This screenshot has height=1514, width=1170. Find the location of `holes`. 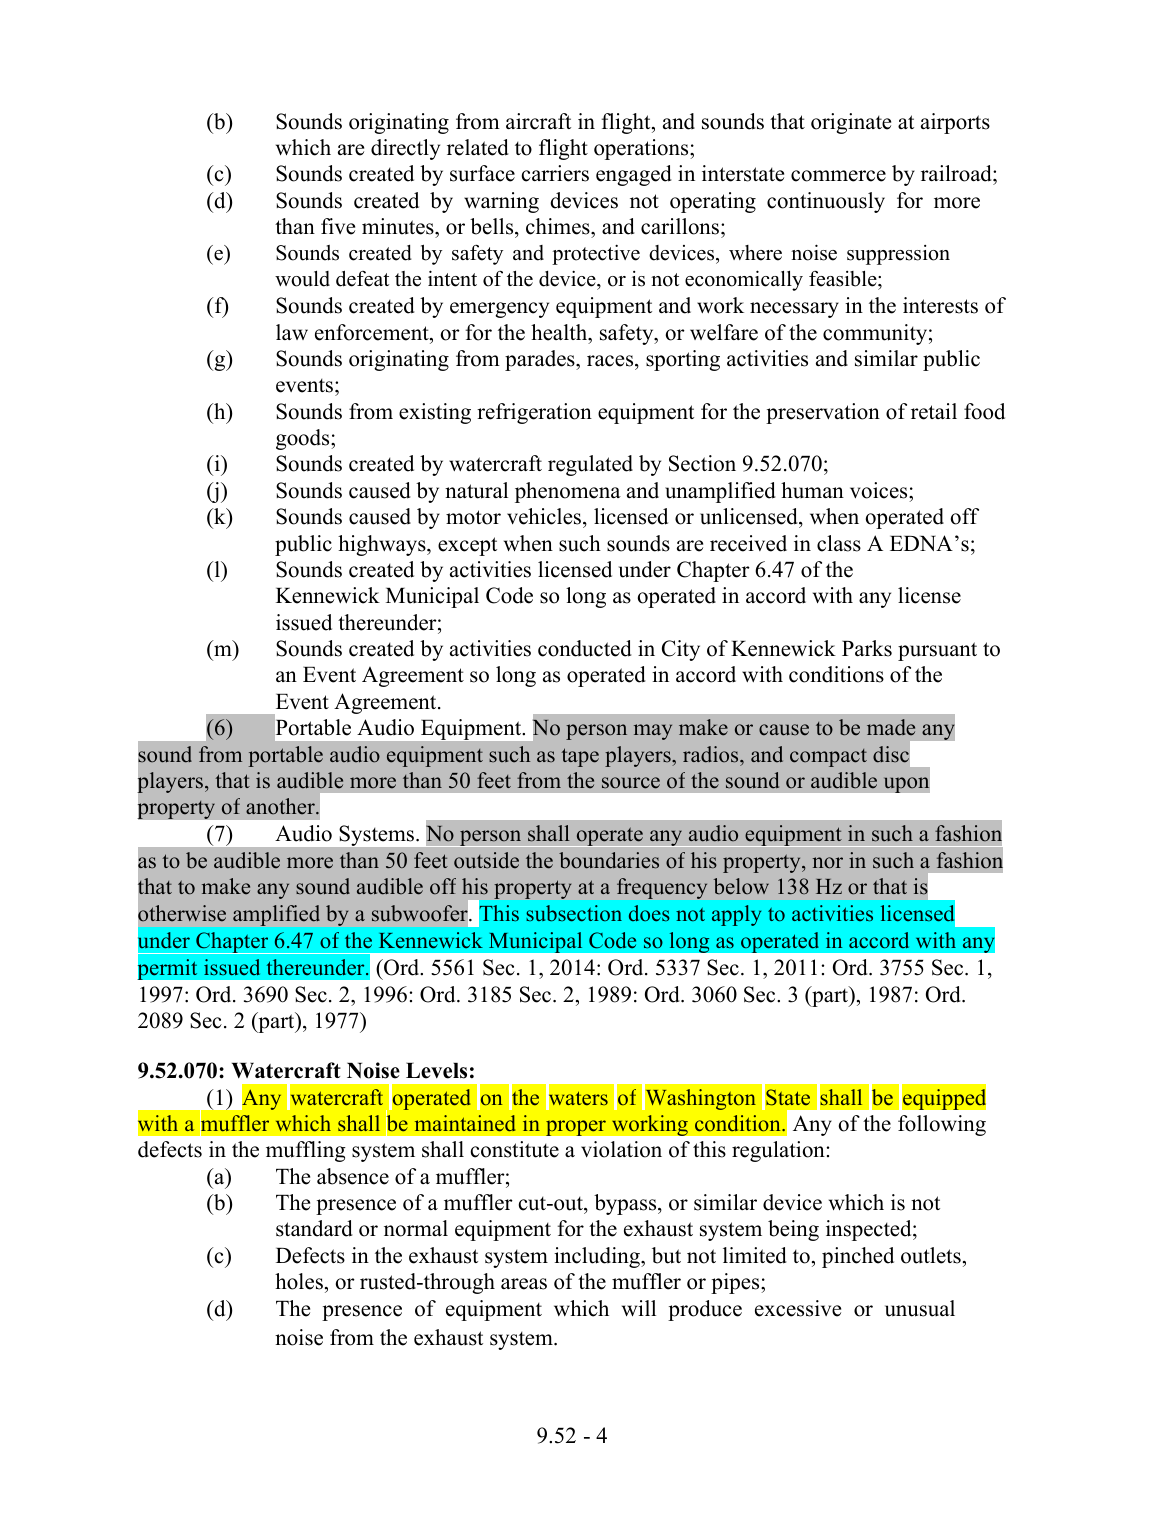

holes is located at coordinates (299, 1281).
